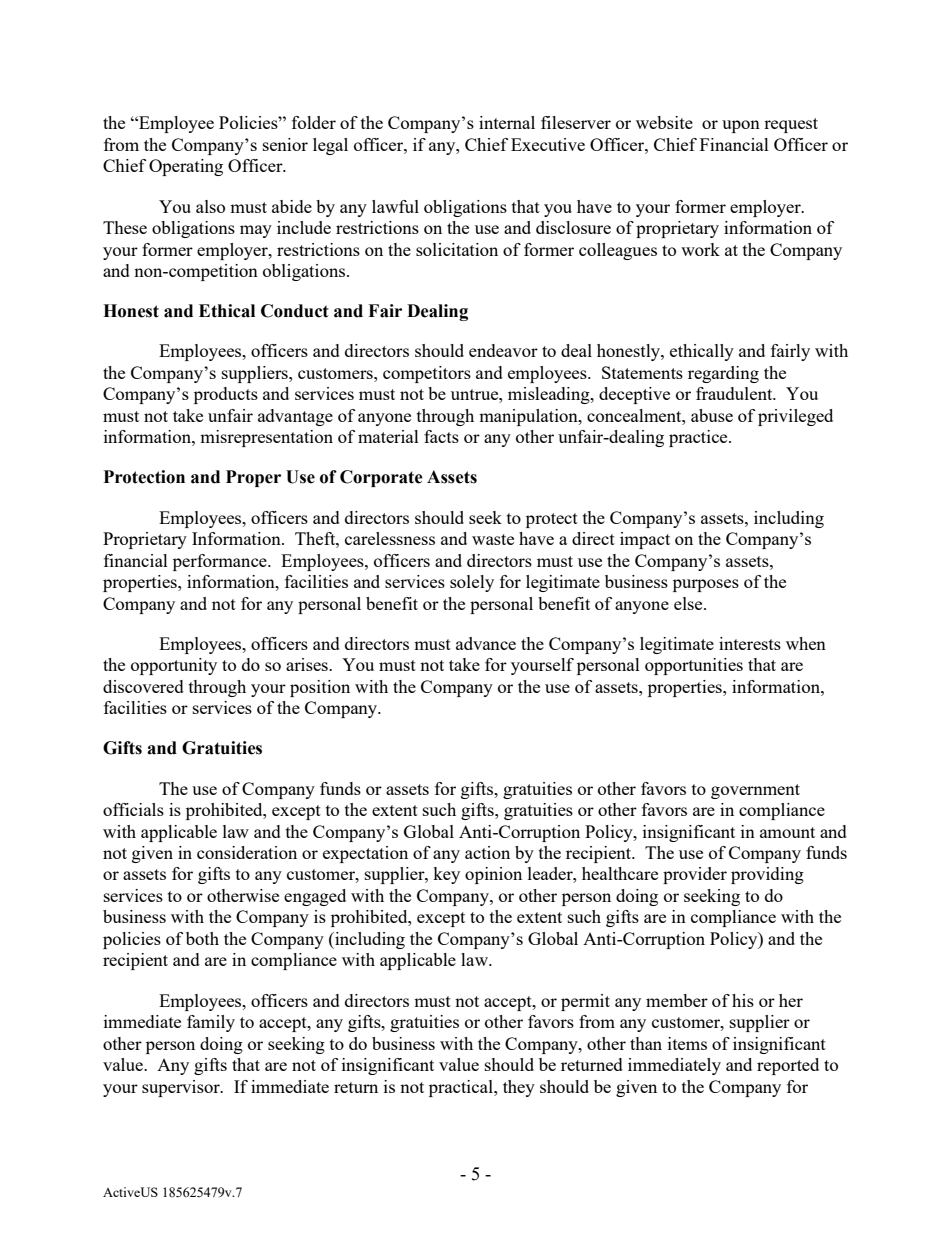 The height and width of the screenshot is (1233, 952). Describe the element at coordinates (487, 852) in the screenshot. I see `action` at that location.
